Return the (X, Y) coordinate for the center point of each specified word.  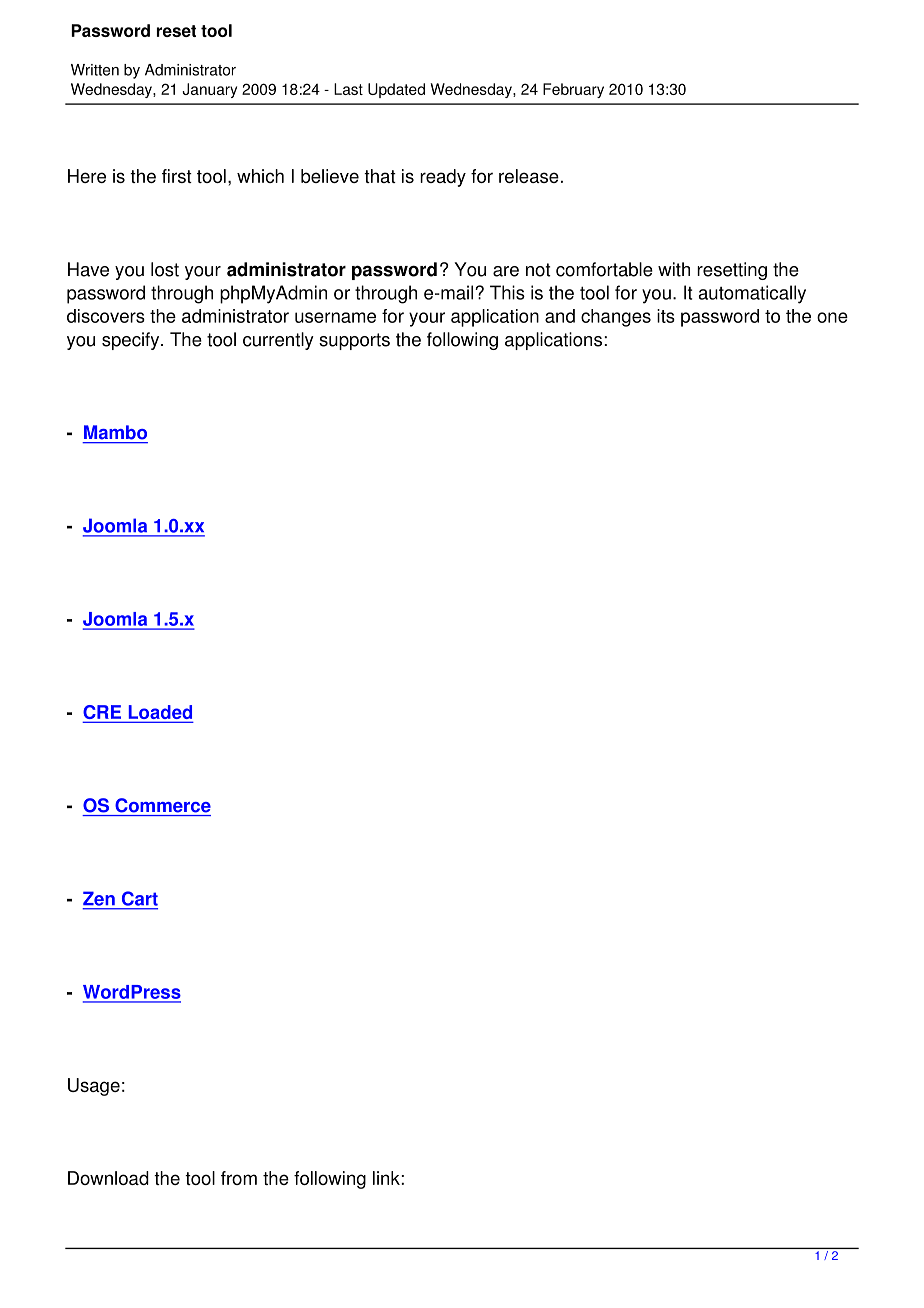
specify (132, 341)
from (239, 1178)
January (209, 90)
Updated (396, 90)
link (387, 1178)
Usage (94, 1087)
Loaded (159, 713)
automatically (752, 294)
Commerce (163, 805)
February (573, 90)
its (666, 316)
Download (108, 1178)
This (507, 292)
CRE (103, 713)
